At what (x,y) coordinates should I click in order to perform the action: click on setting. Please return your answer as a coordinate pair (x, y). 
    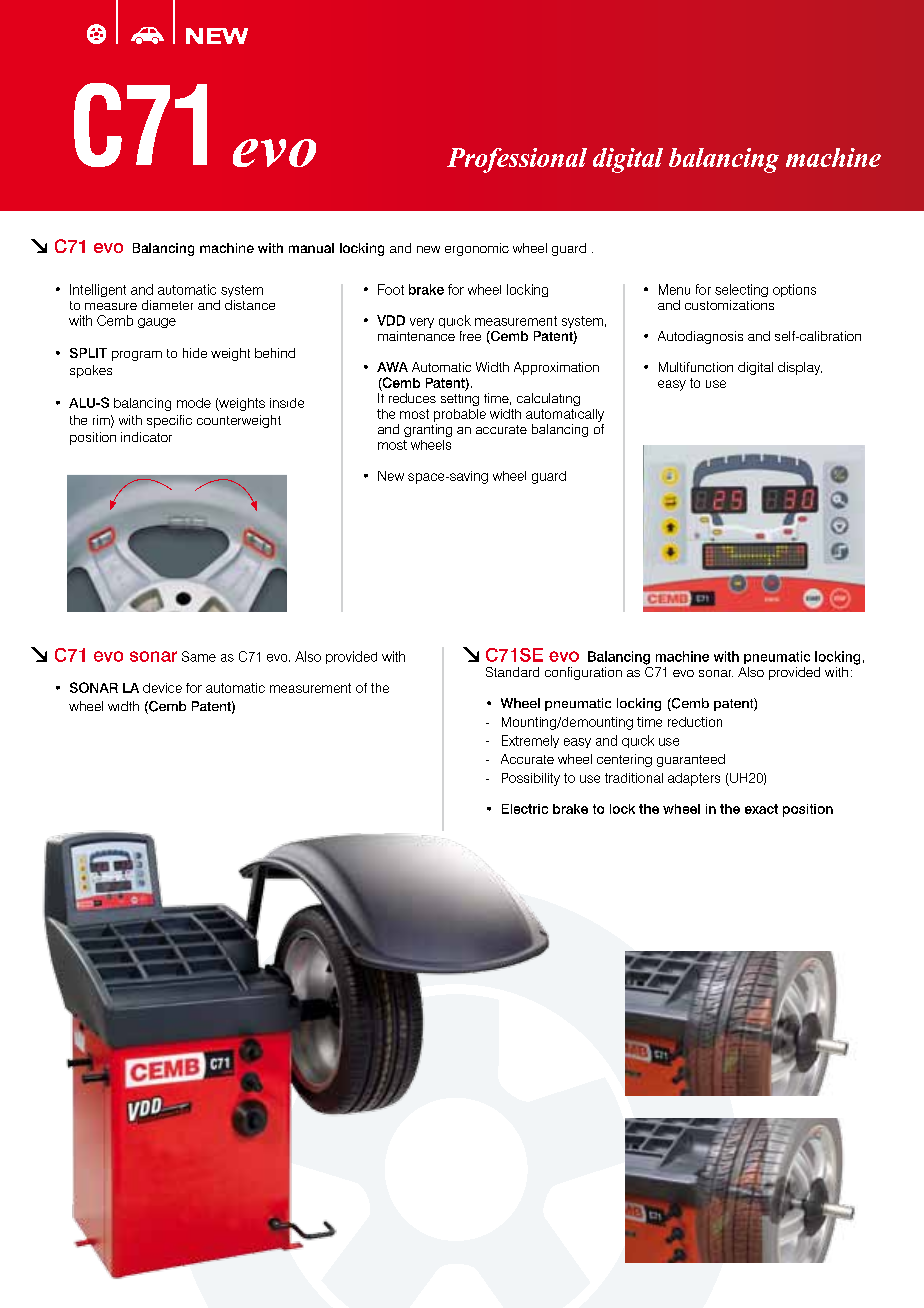
    Looking at the image, I should click on (460, 398).
